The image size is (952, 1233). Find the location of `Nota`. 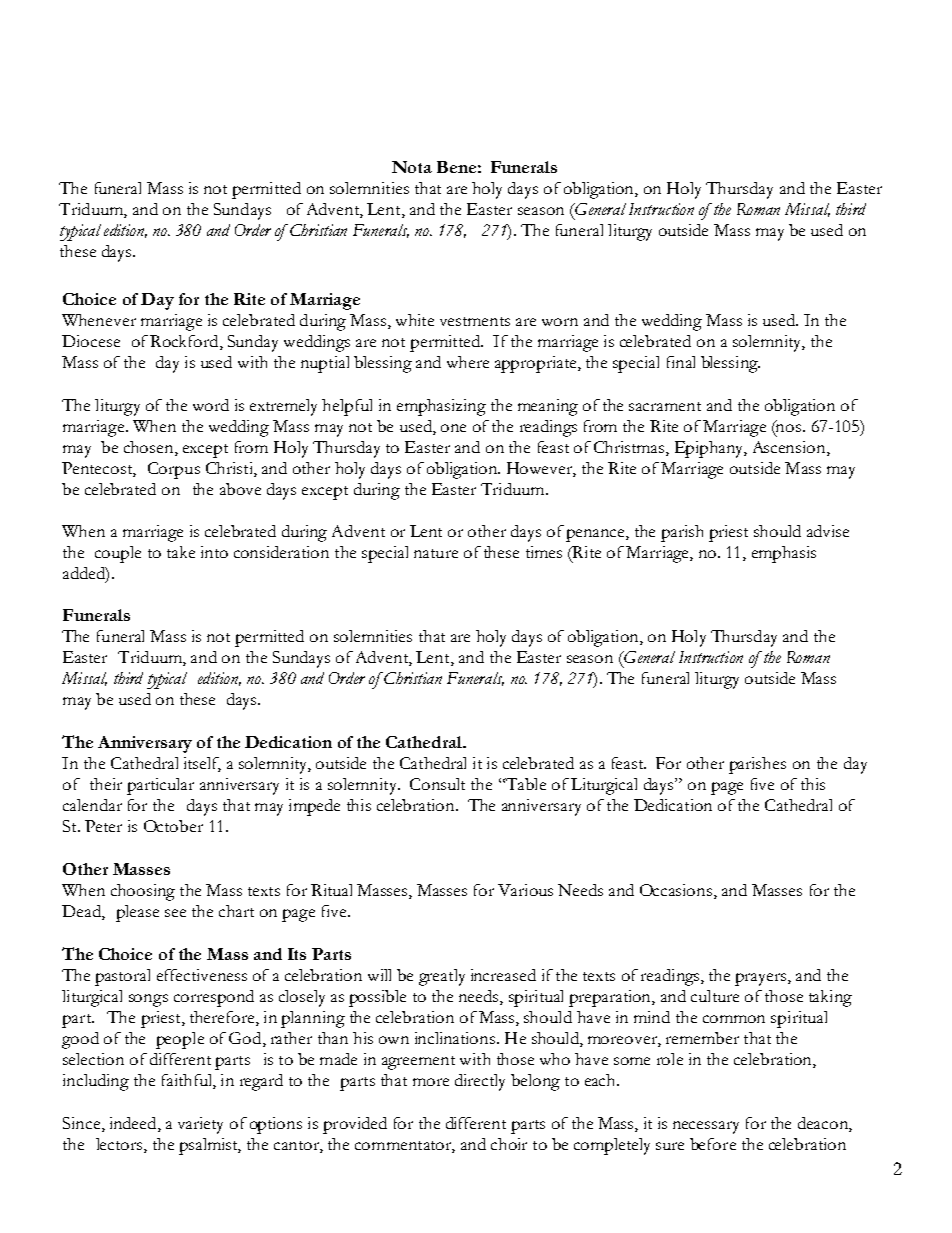

Nota is located at coordinates (412, 167).
